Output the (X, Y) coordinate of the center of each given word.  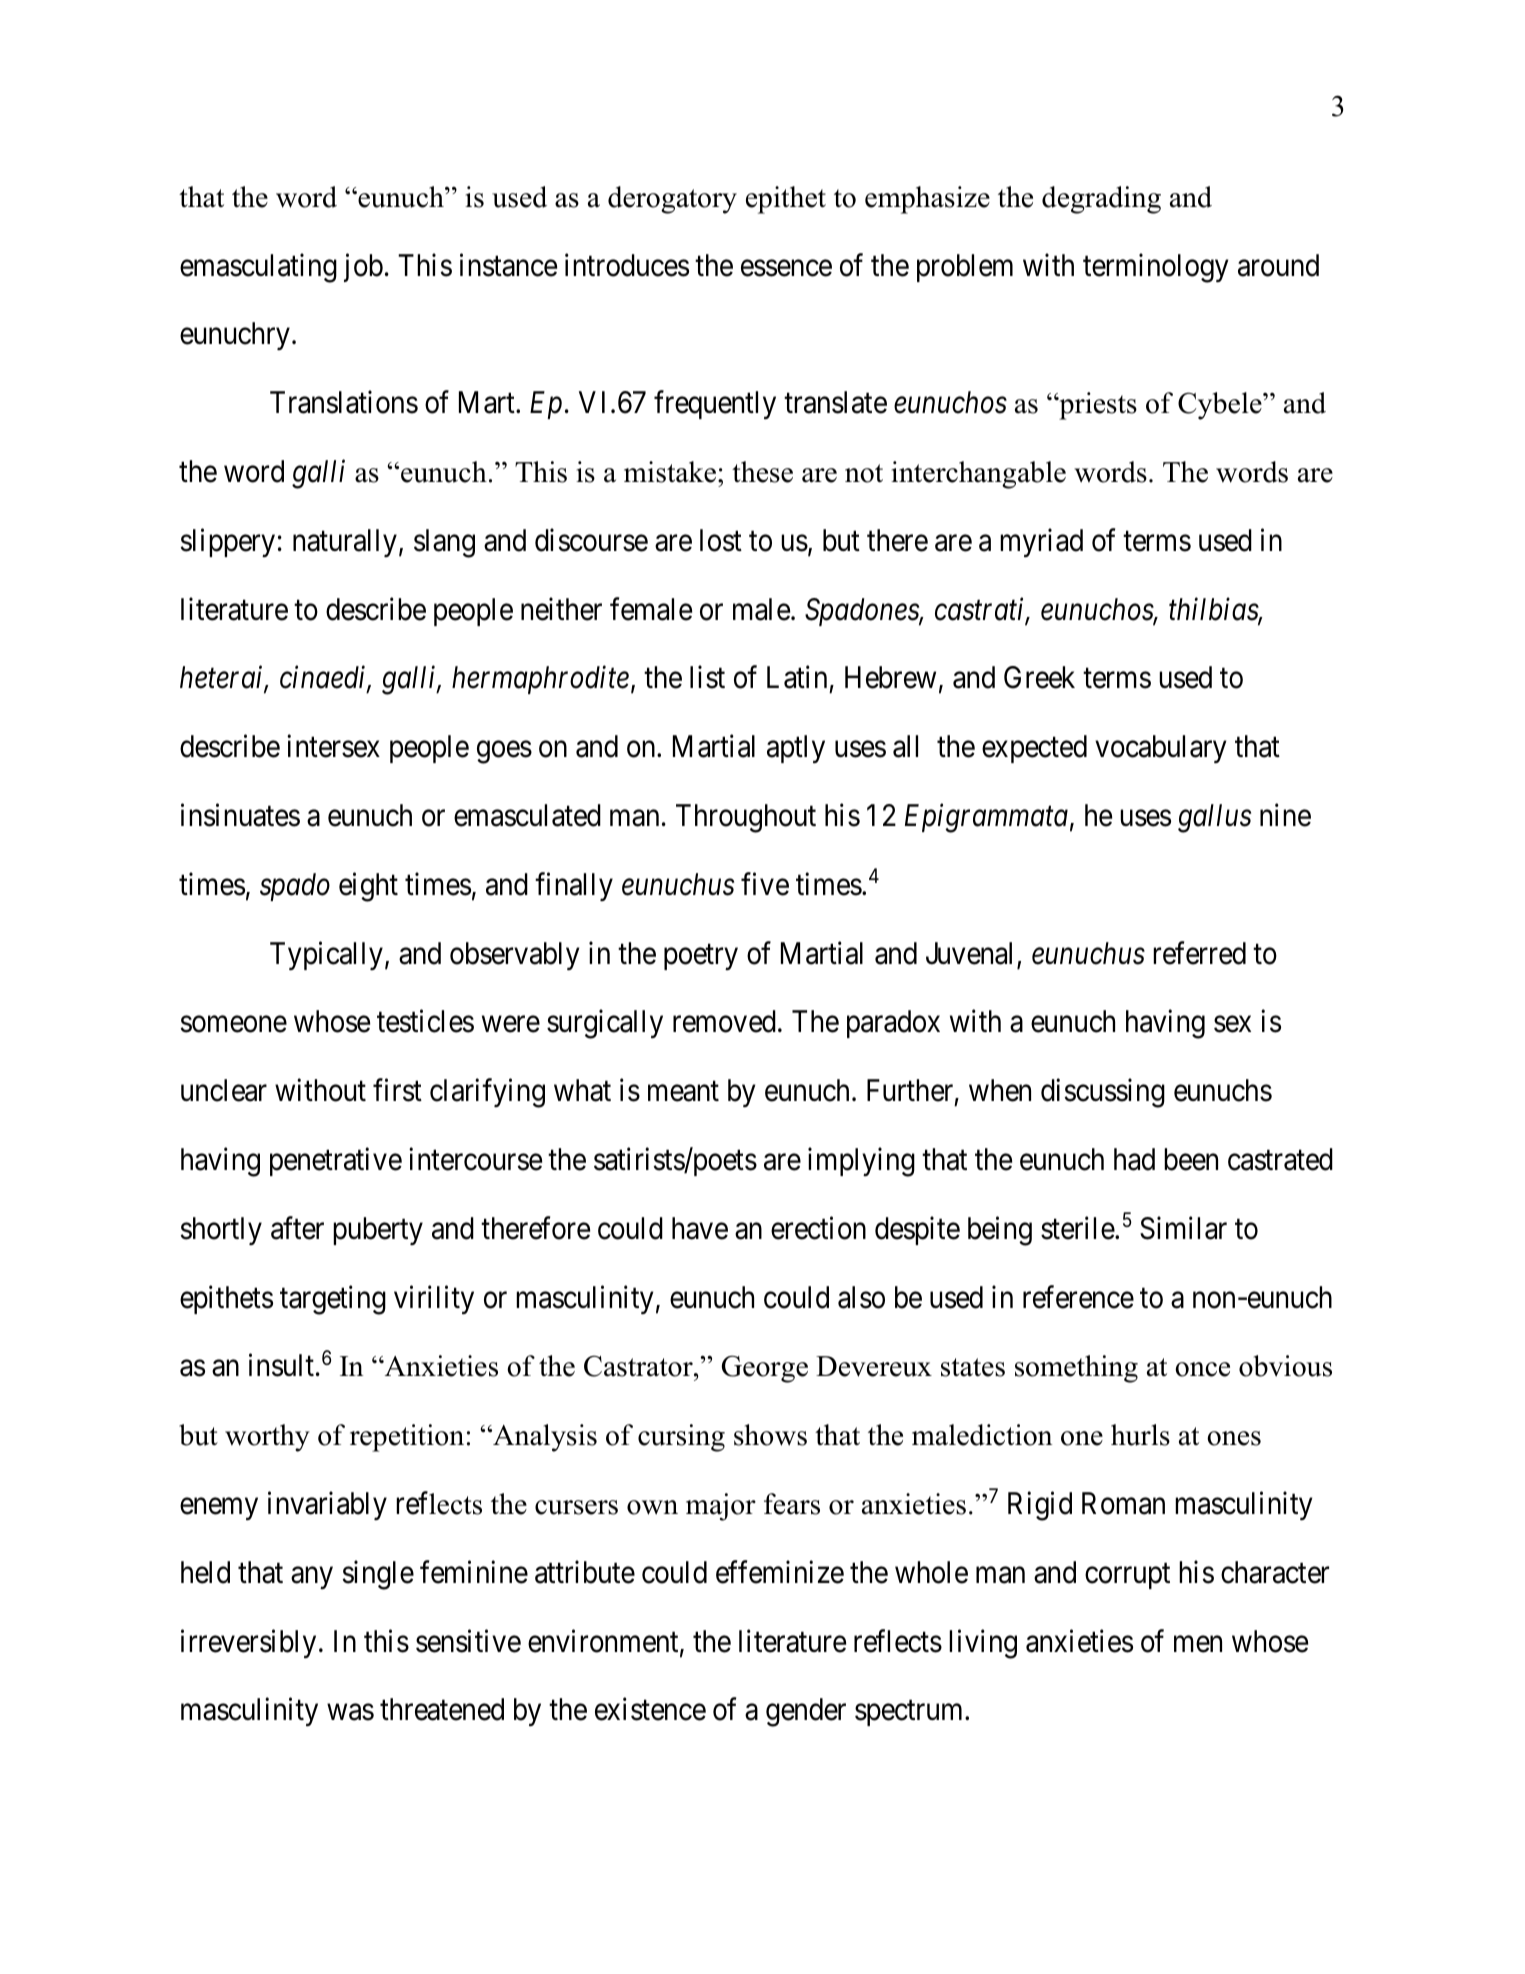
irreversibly (248, 1643)
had (1134, 1159)
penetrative (336, 1162)
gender (806, 1712)
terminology (1155, 268)
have (700, 1228)
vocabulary (1160, 749)
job (363, 267)
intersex (333, 746)
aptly (796, 749)
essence (786, 268)
